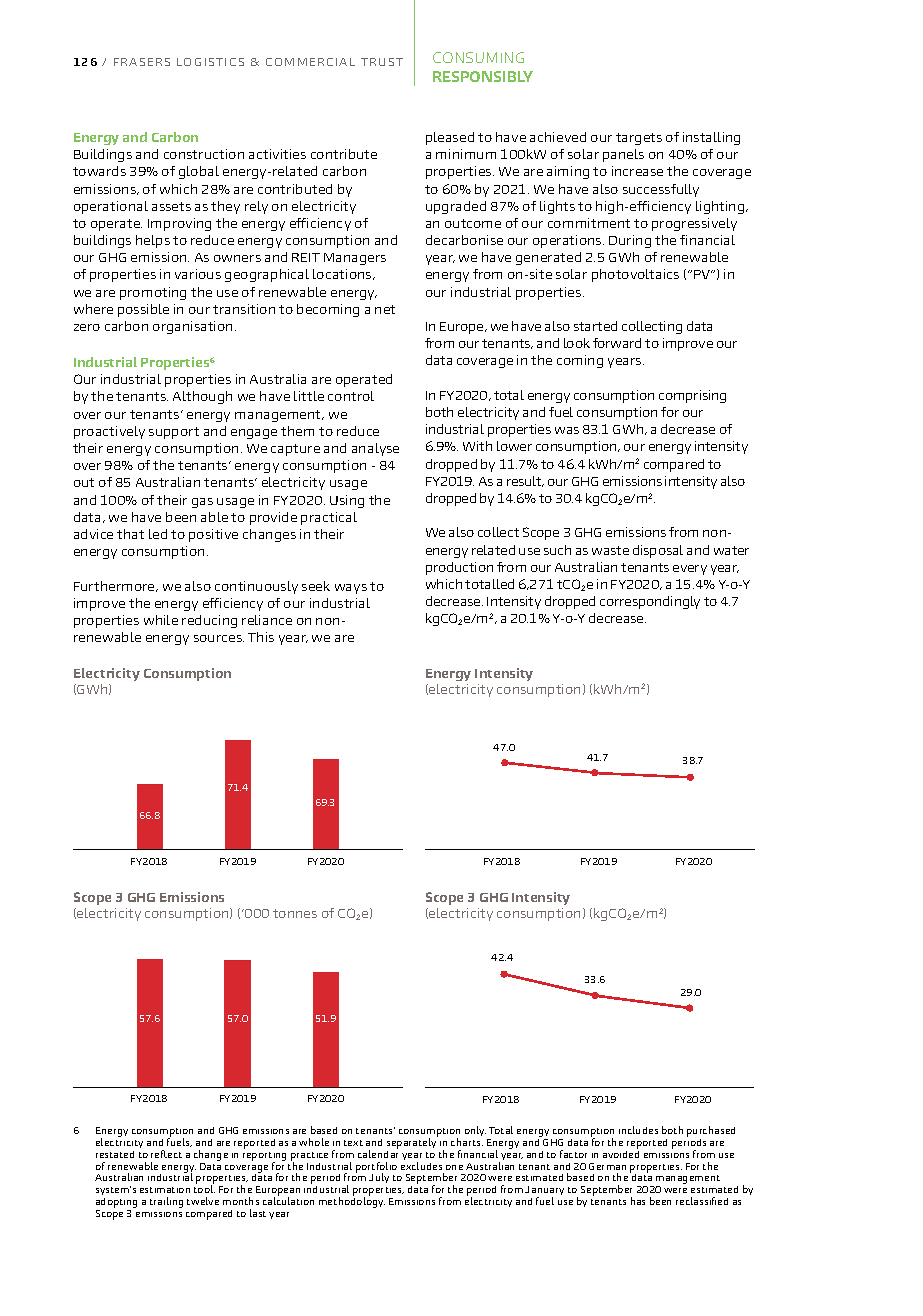 Image resolution: width=923 pixels, height=1316 pixels. Describe the element at coordinates (192, 327) in the document. I see `organisation` at that location.
